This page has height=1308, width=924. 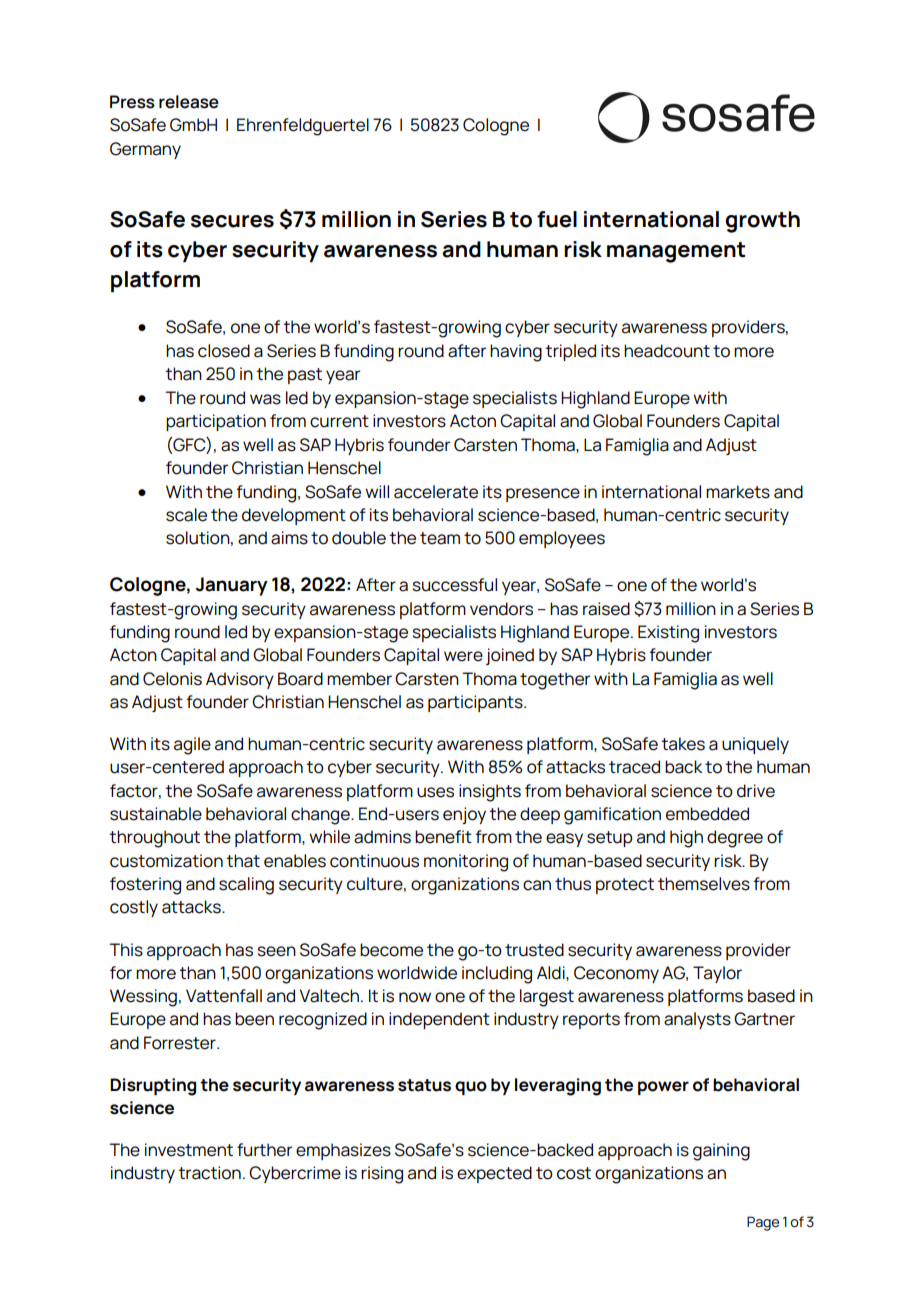 I want to click on customization, so click(x=166, y=861).
